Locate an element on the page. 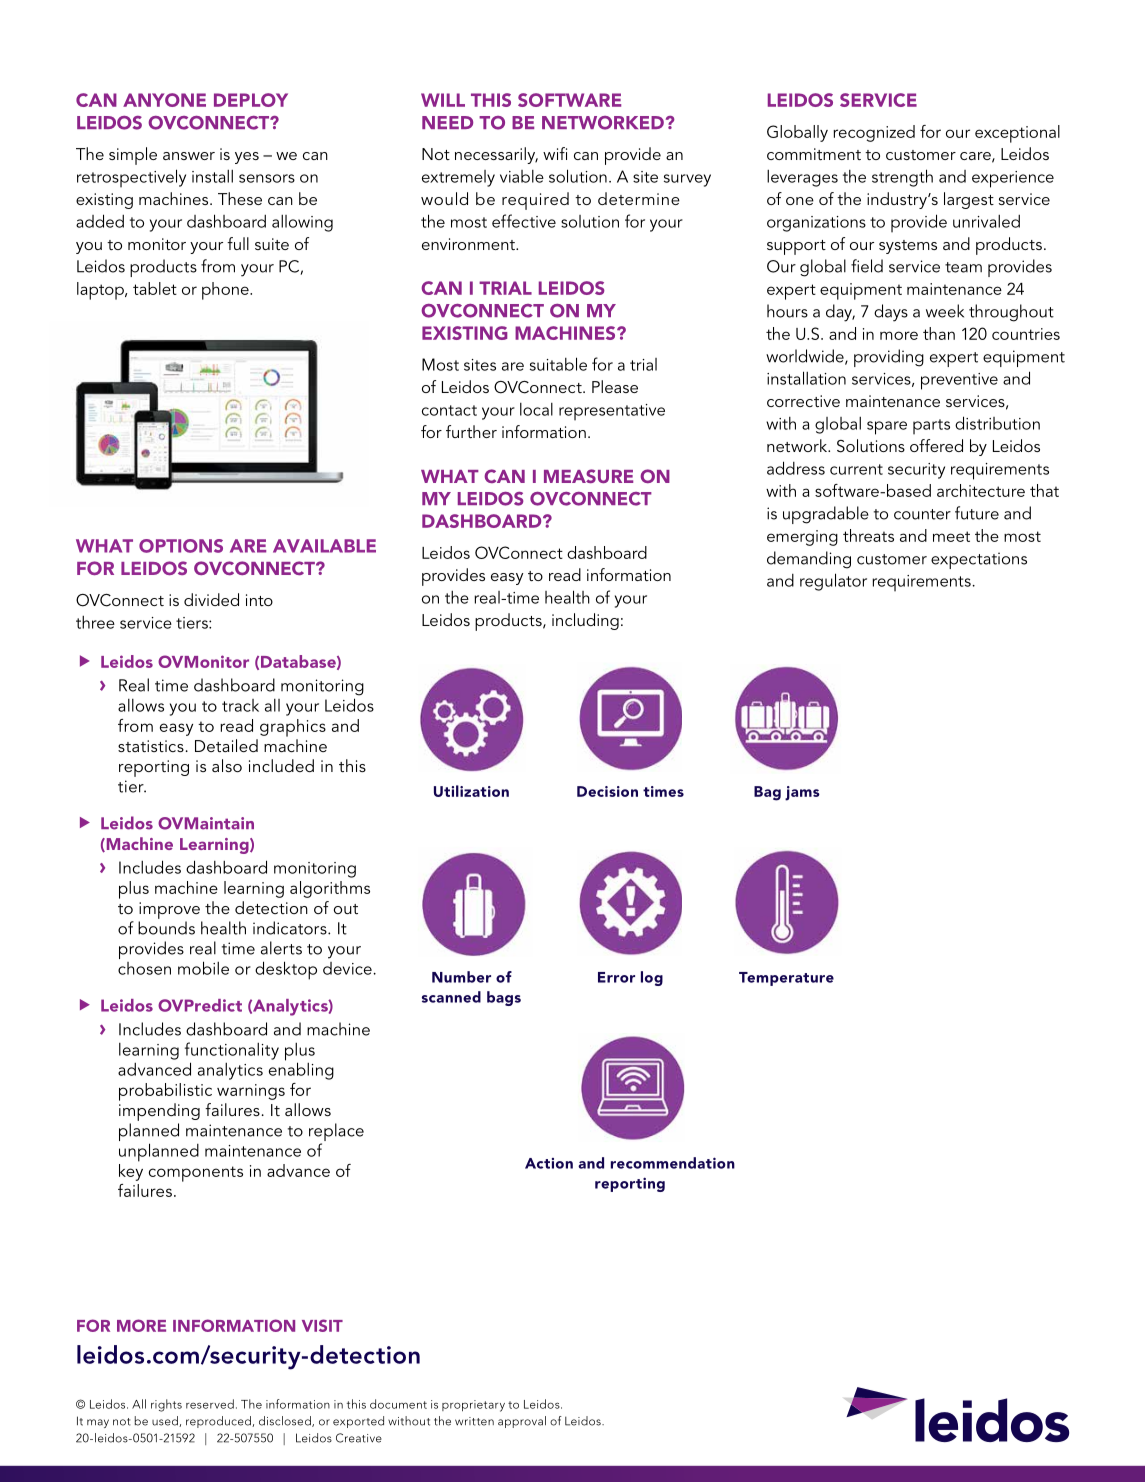 The image size is (1145, 1482). jams is located at coordinates (802, 793).
